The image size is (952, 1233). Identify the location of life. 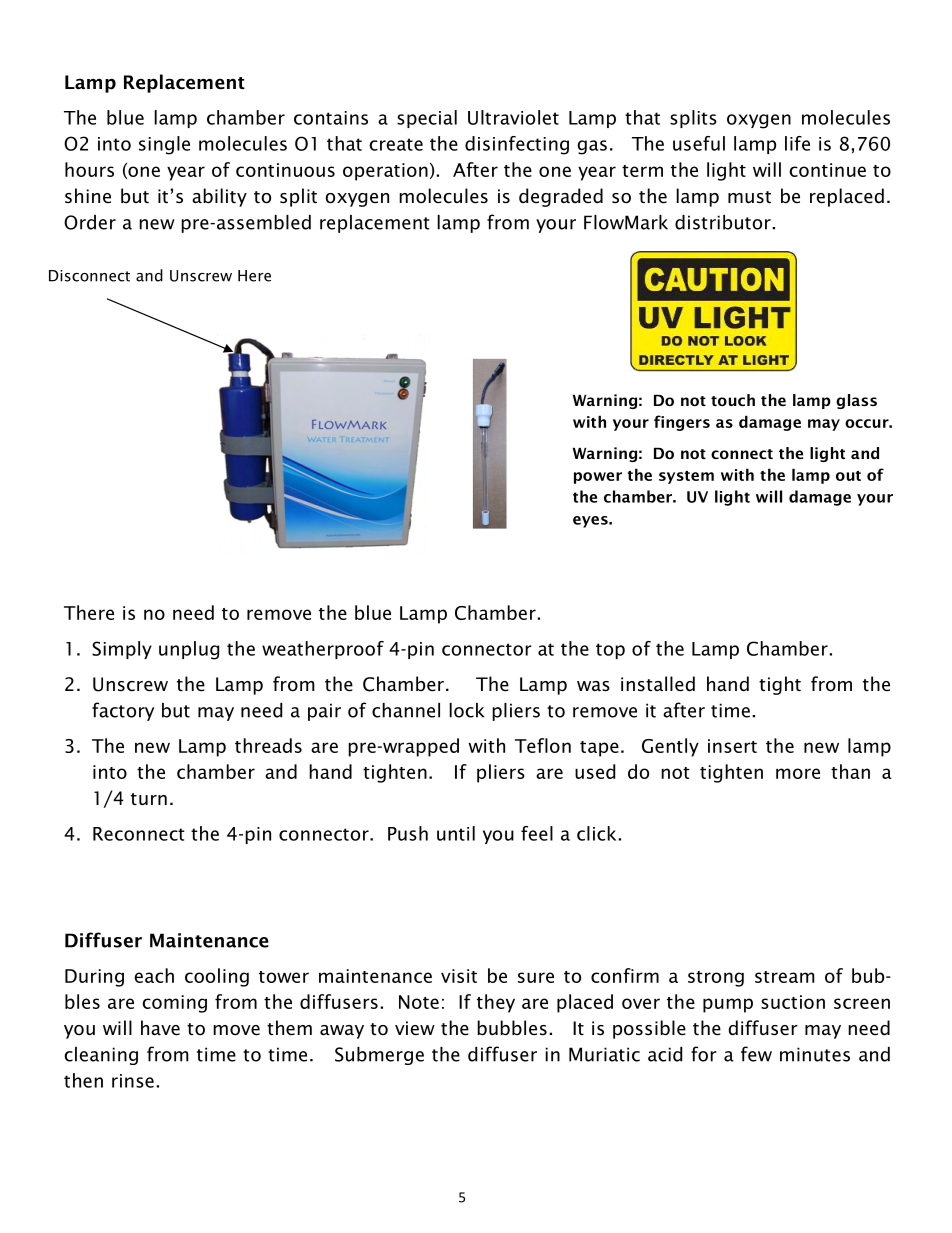
(797, 143).
